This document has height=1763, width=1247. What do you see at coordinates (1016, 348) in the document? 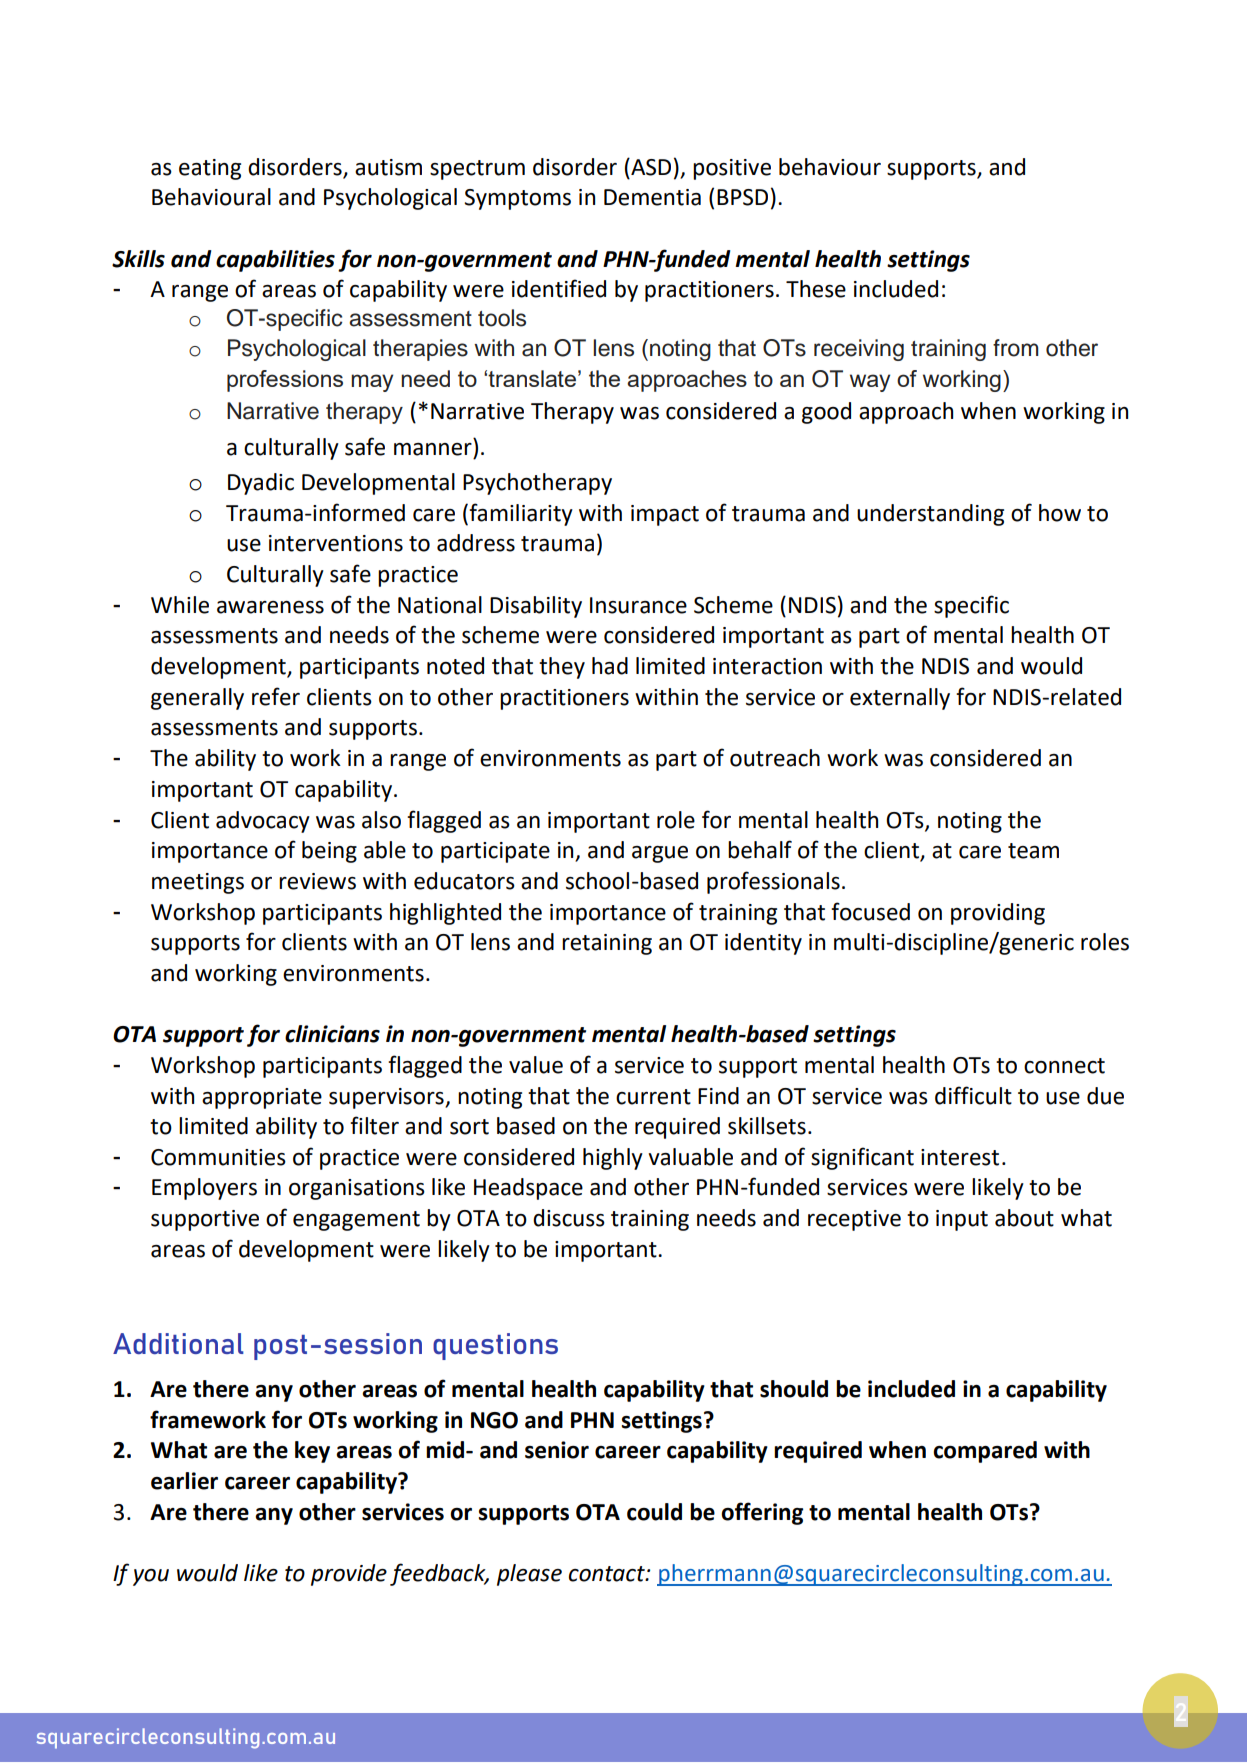
I see `from` at bounding box center [1016, 348].
